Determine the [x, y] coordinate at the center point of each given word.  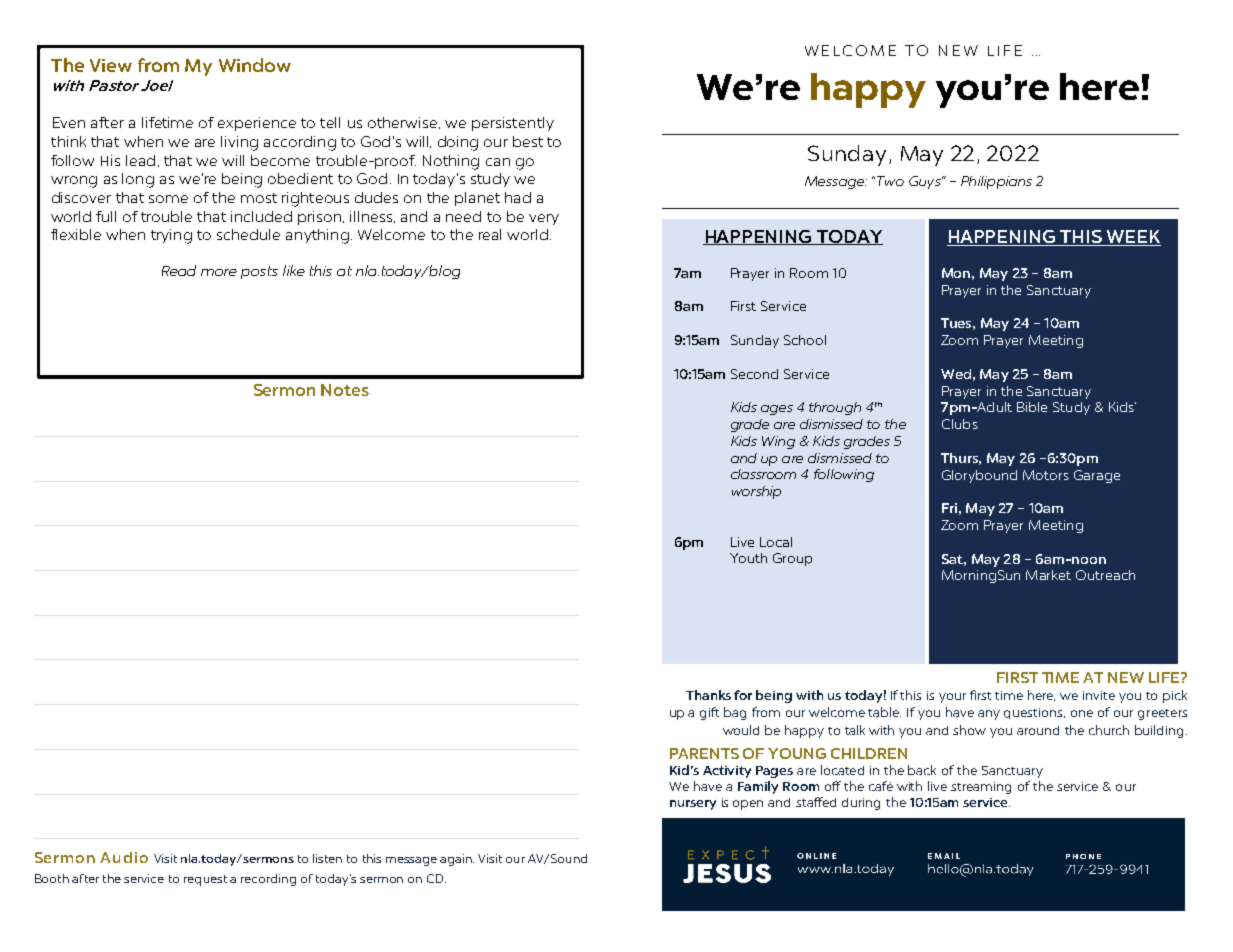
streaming [981, 788]
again [457, 860]
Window [255, 65]
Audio [124, 857]
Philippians [996, 182]
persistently [513, 124]
